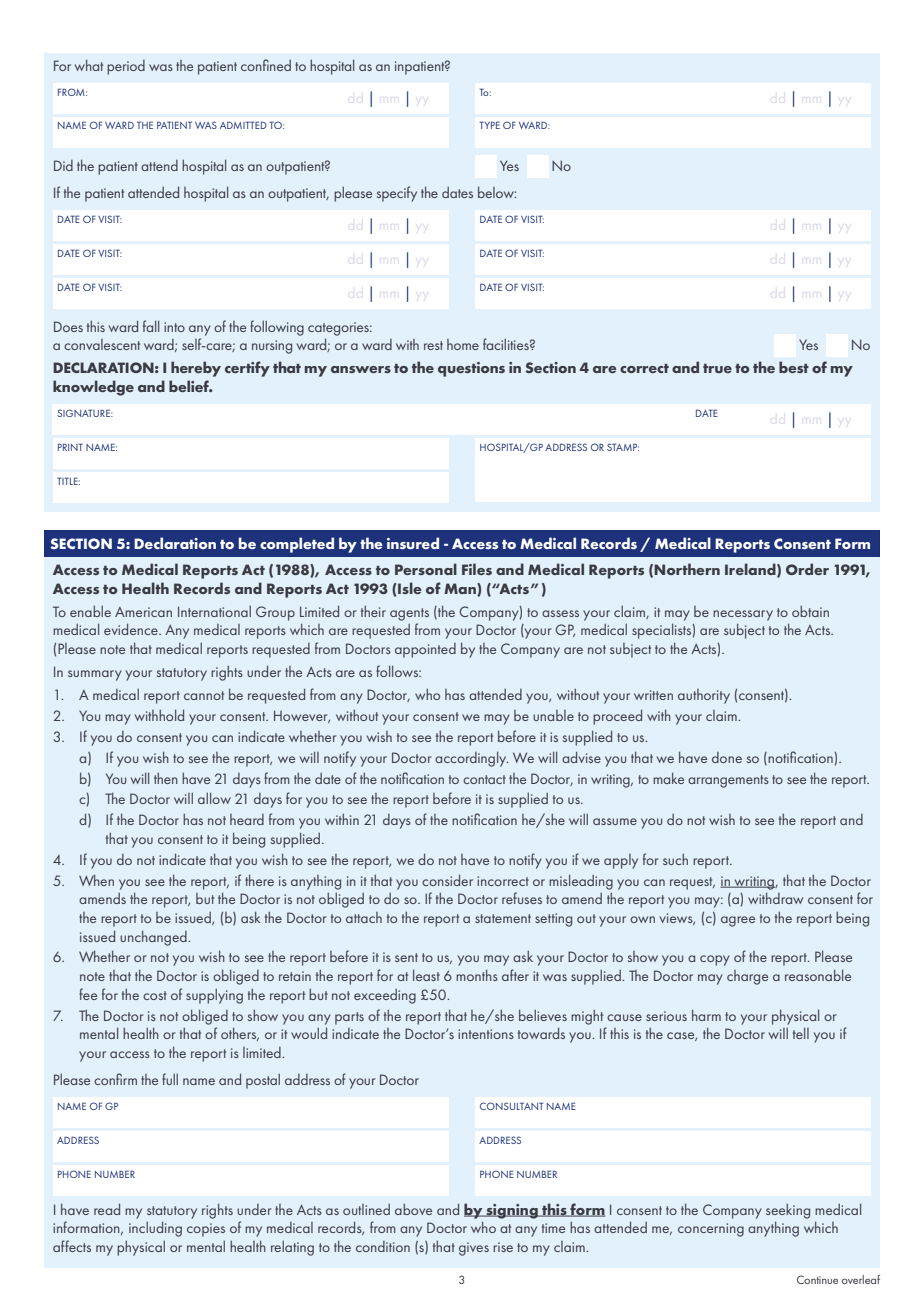  I want to click on TYPE, so click(489, 125).
